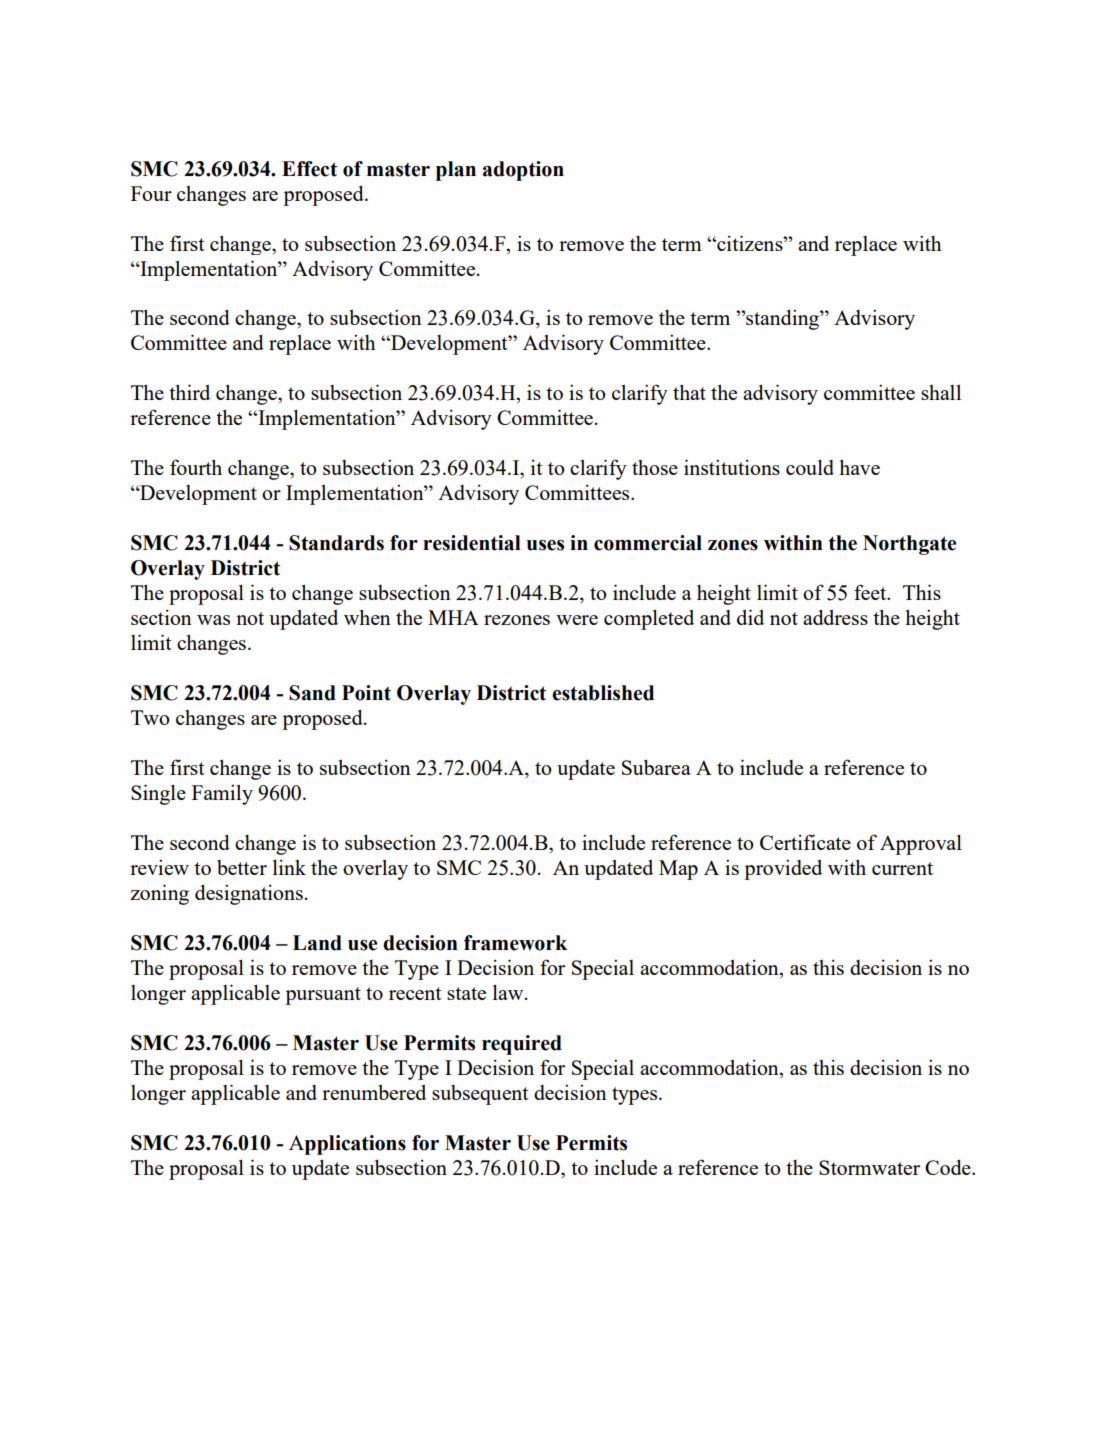 The image size is (1108, 1434). Describe the element at coordinates (859, 467) in the screenshot. I see `have` at that location.
